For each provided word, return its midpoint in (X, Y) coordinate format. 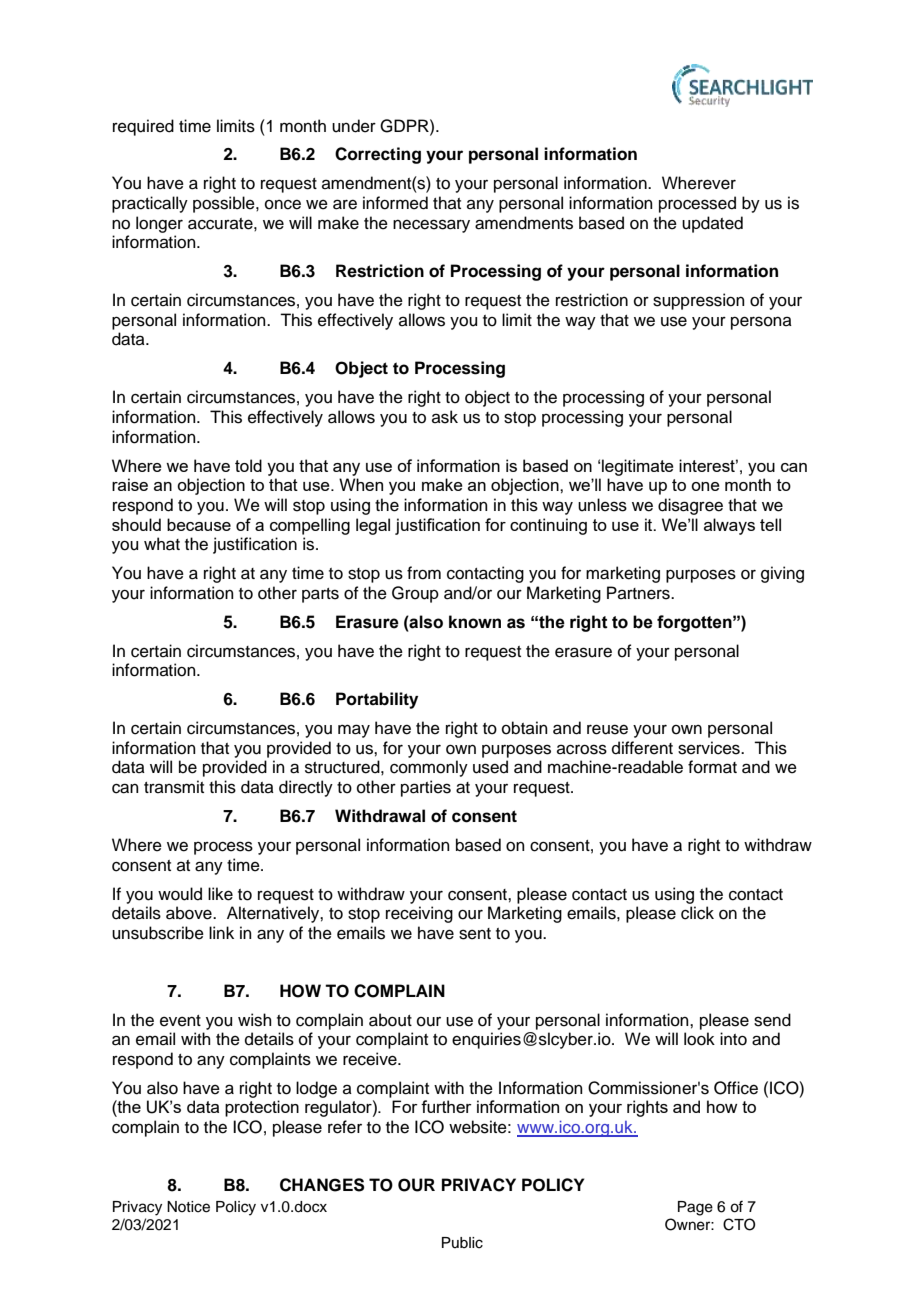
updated (712, 224)
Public (462, 1243)
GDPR (405, 126)
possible (225, 204)
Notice (188, 1207)
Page (695, 1208)
